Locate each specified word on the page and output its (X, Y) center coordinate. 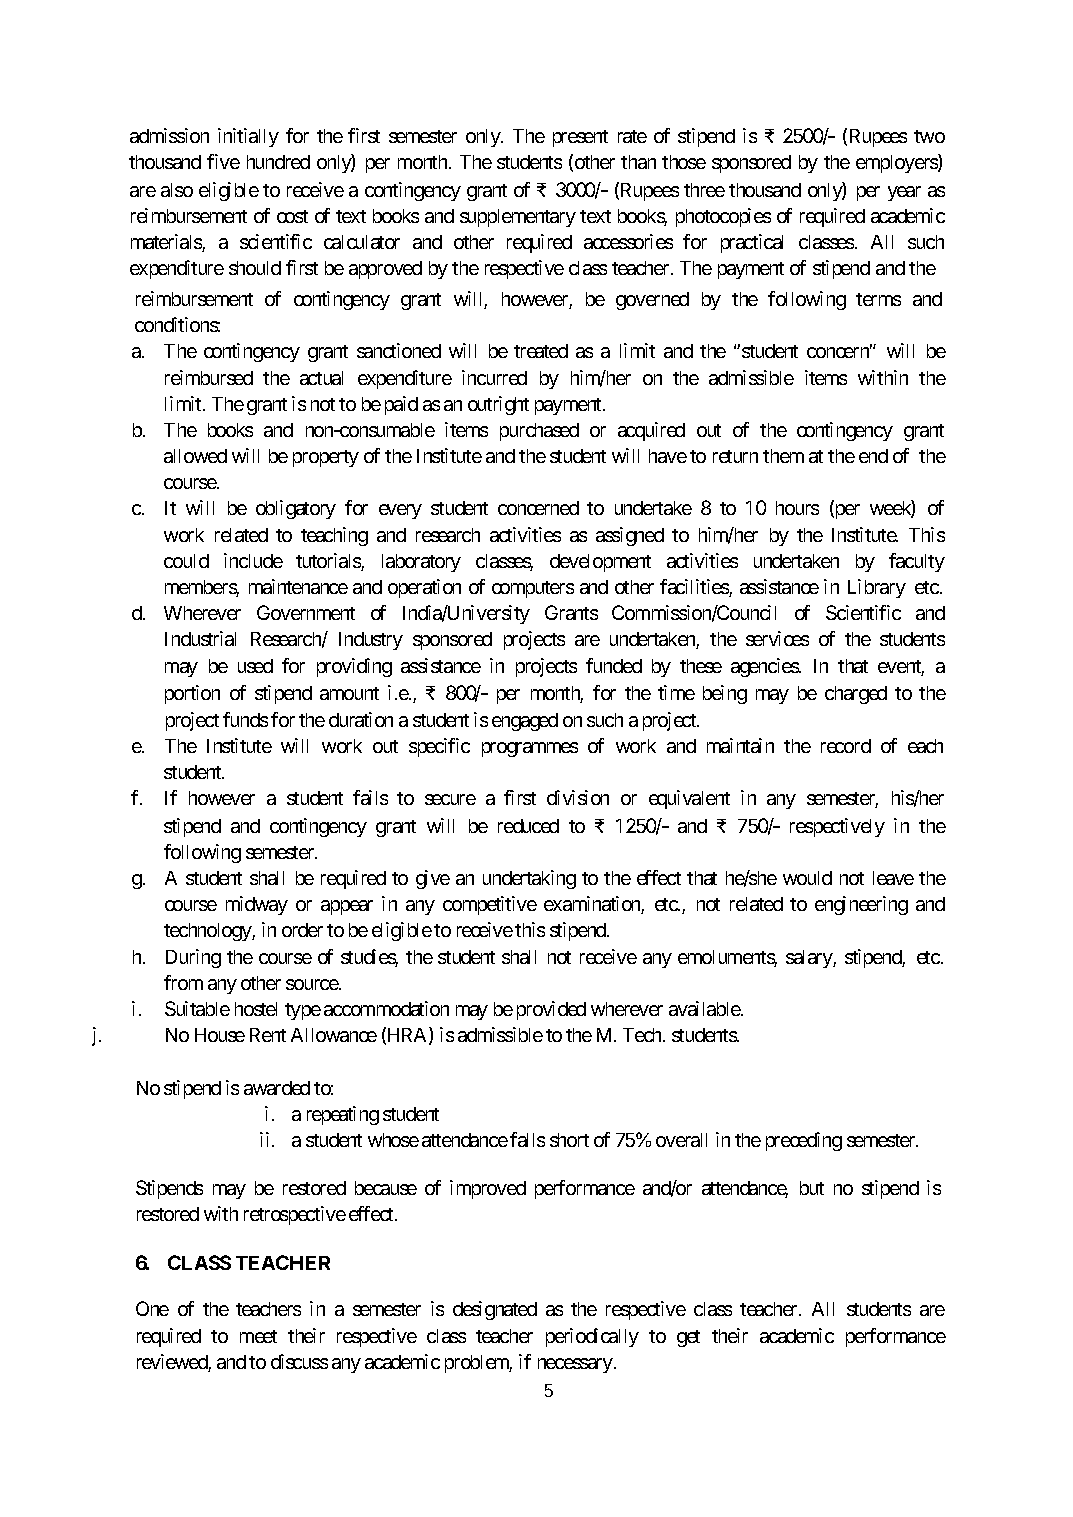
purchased (539, 432)
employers (897, 163)
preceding (804, 1141)
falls (527, 1139)
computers (533, 589)
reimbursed (209, 377)
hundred (278, 162)
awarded (277, 1088)
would (807, 878)
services (777, 638)
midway (257, 905)
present (580, 138)
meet (258, 1336)
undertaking (529, 879)
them (783, 456)
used (255, 666)
